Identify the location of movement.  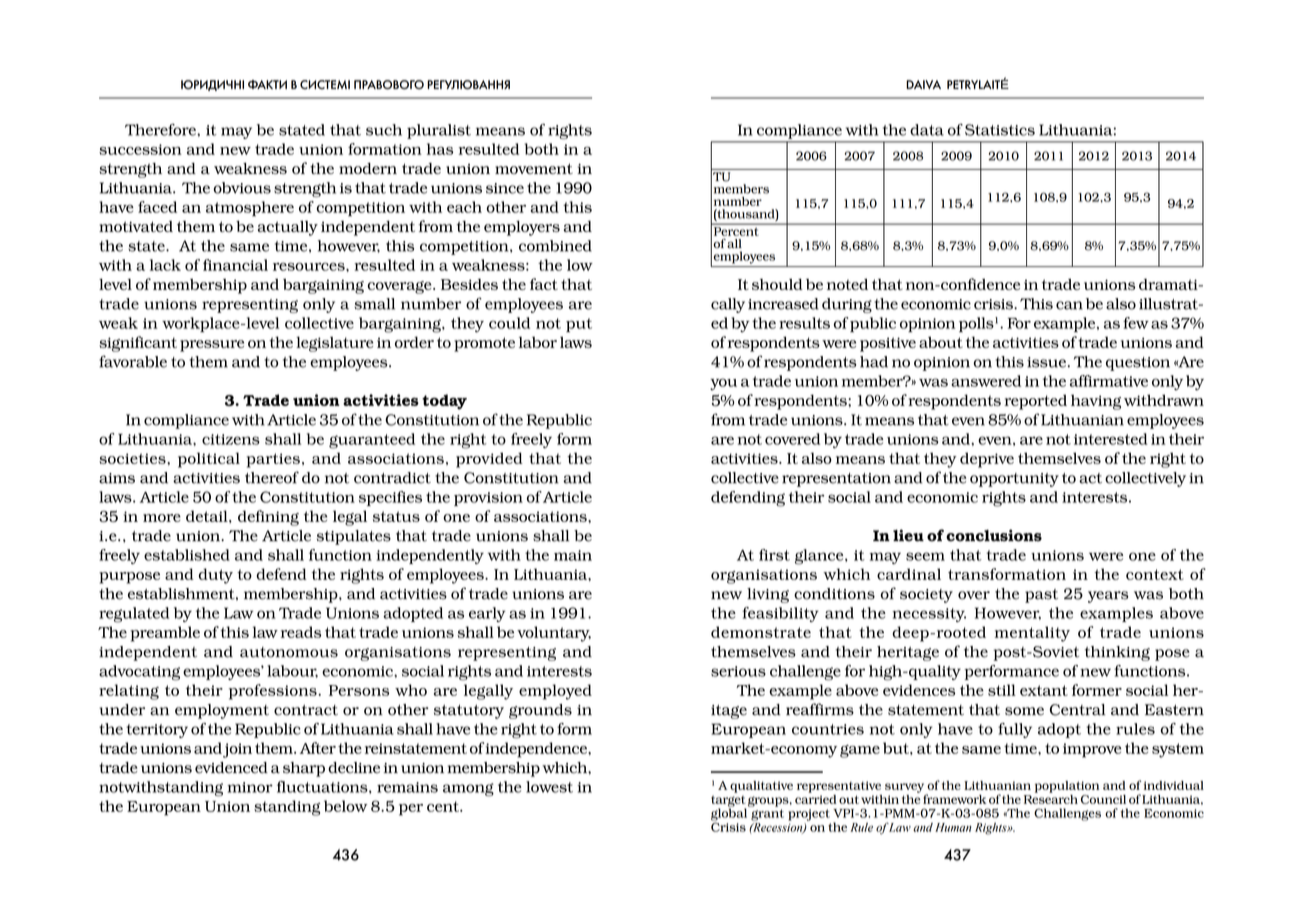
(534, 168).
